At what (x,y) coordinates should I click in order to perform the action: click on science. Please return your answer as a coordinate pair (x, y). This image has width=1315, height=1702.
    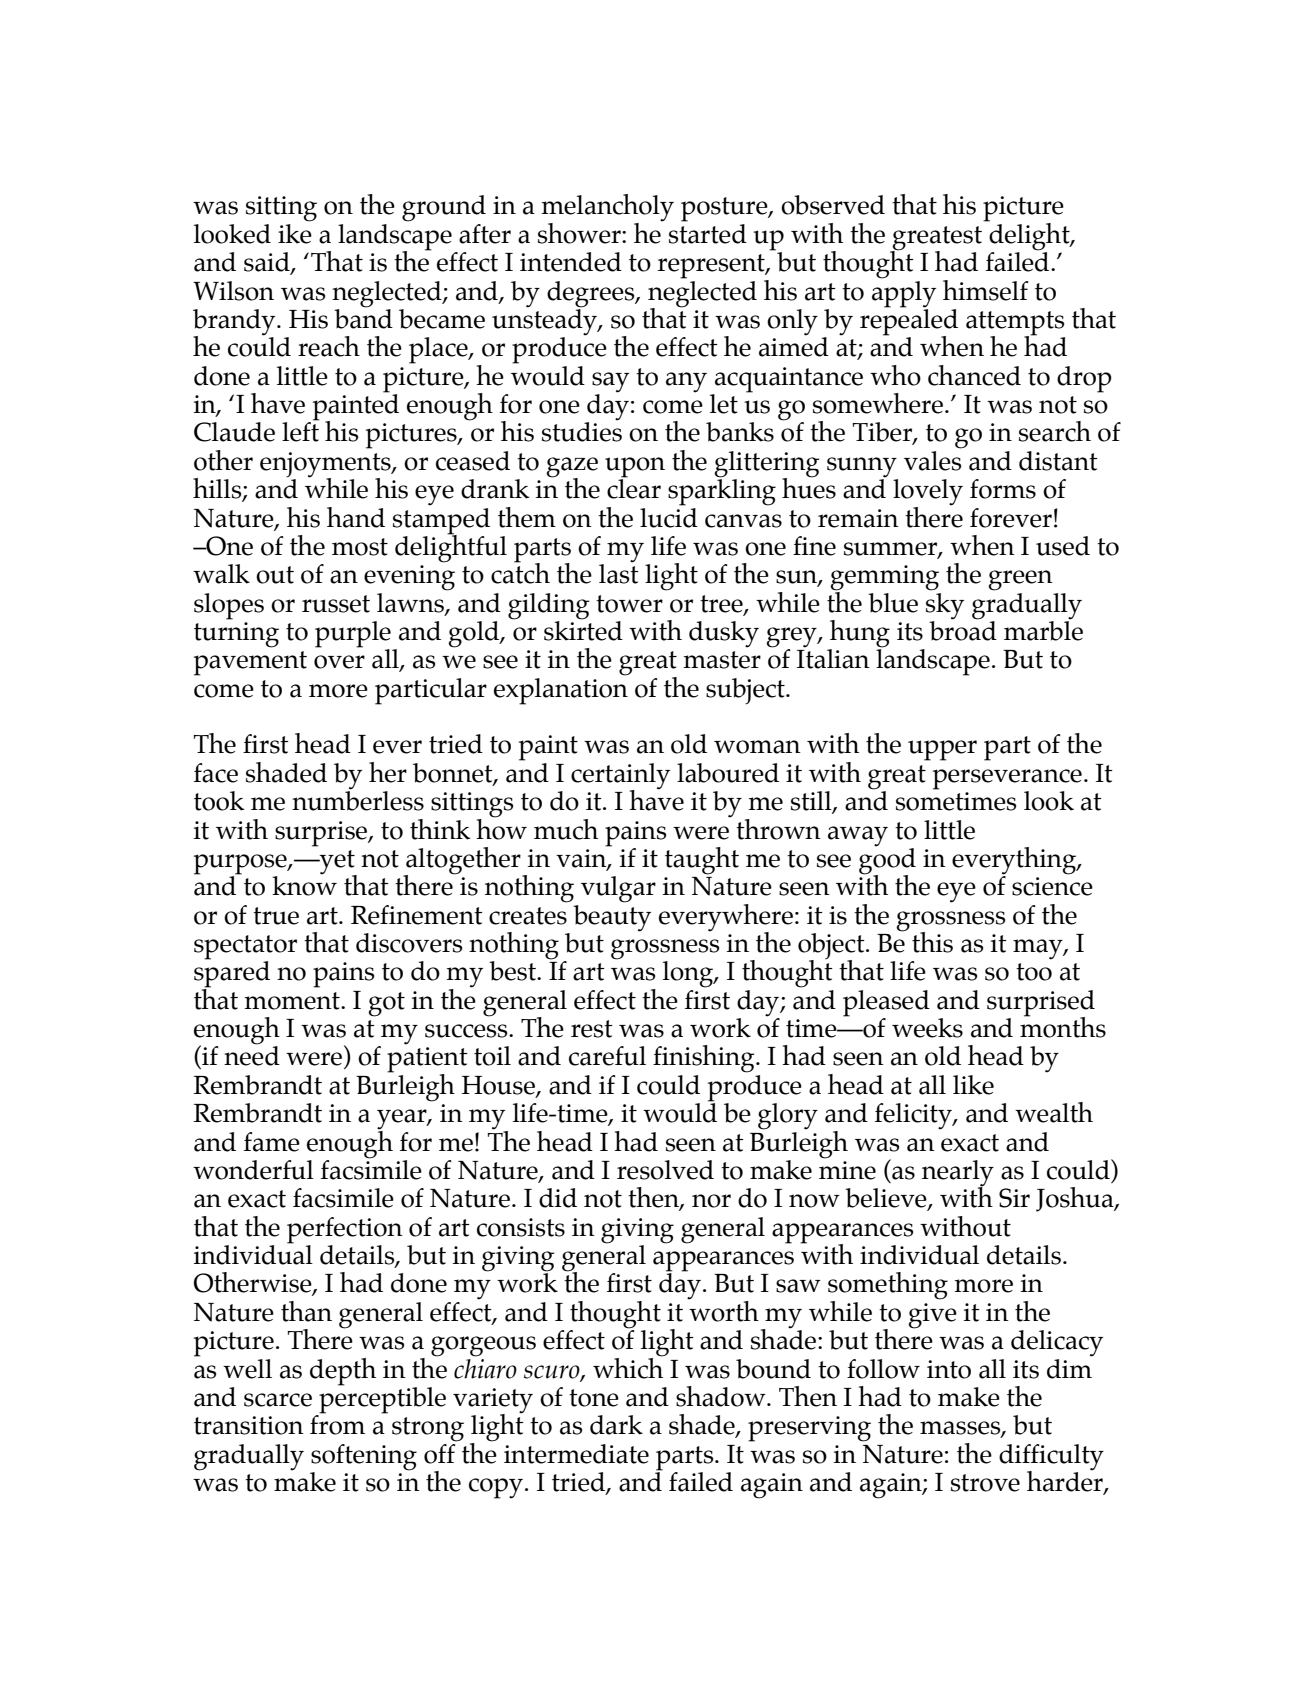
    Looking at the image, I should click on (1052, 886).
